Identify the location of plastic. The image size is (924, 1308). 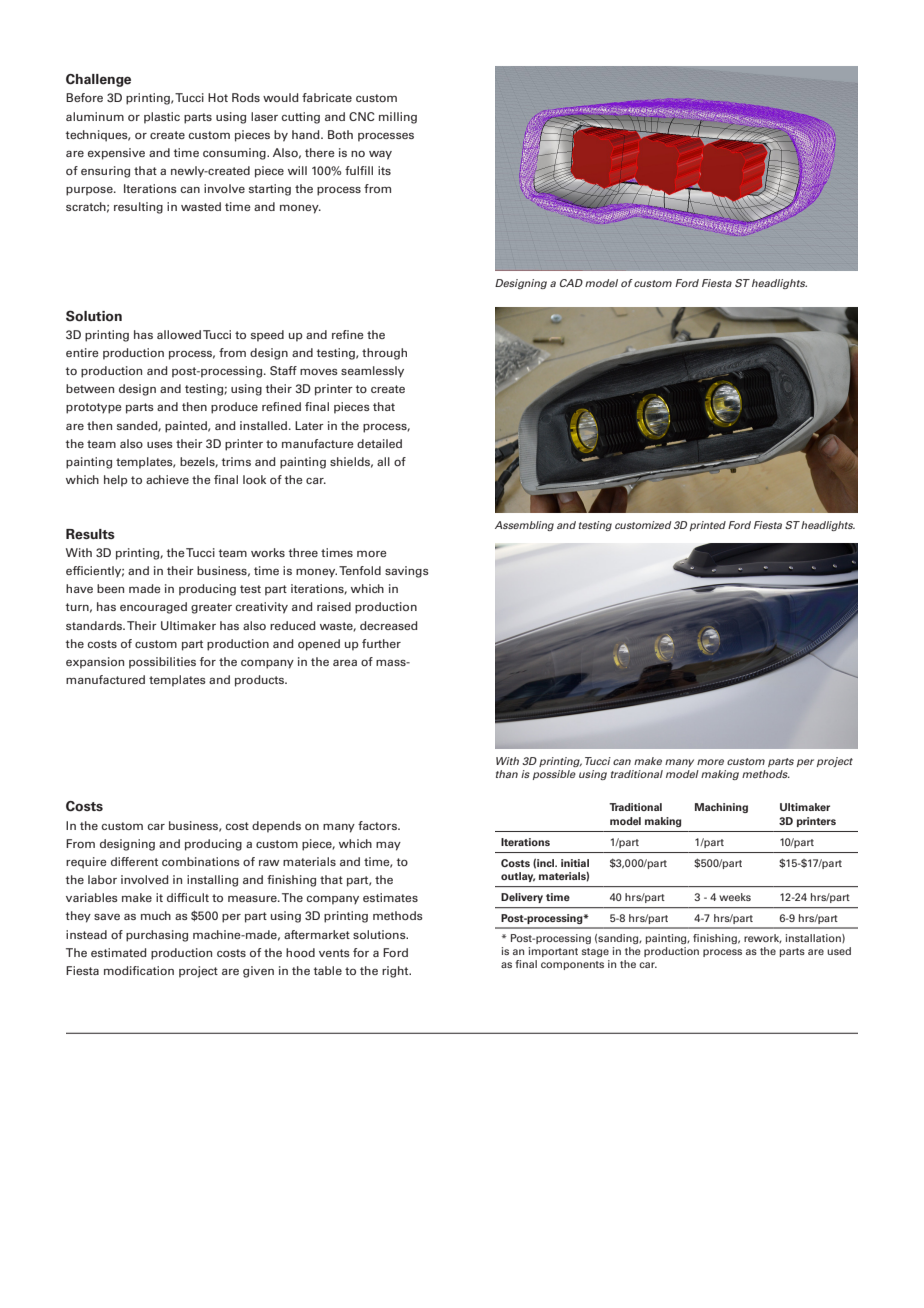
(162, 118).
